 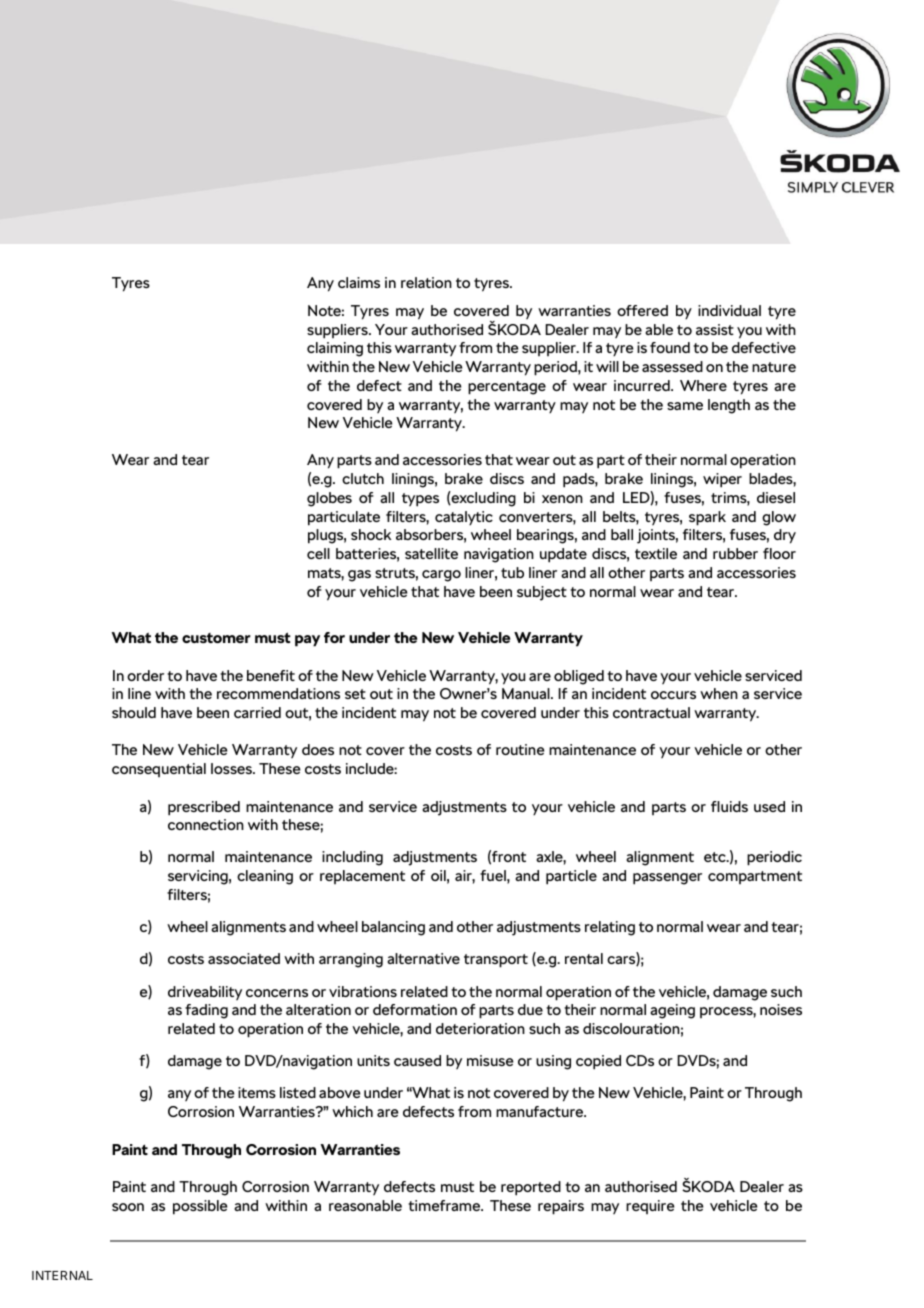 I want to click on claiming, so click(x=335, y=349).
